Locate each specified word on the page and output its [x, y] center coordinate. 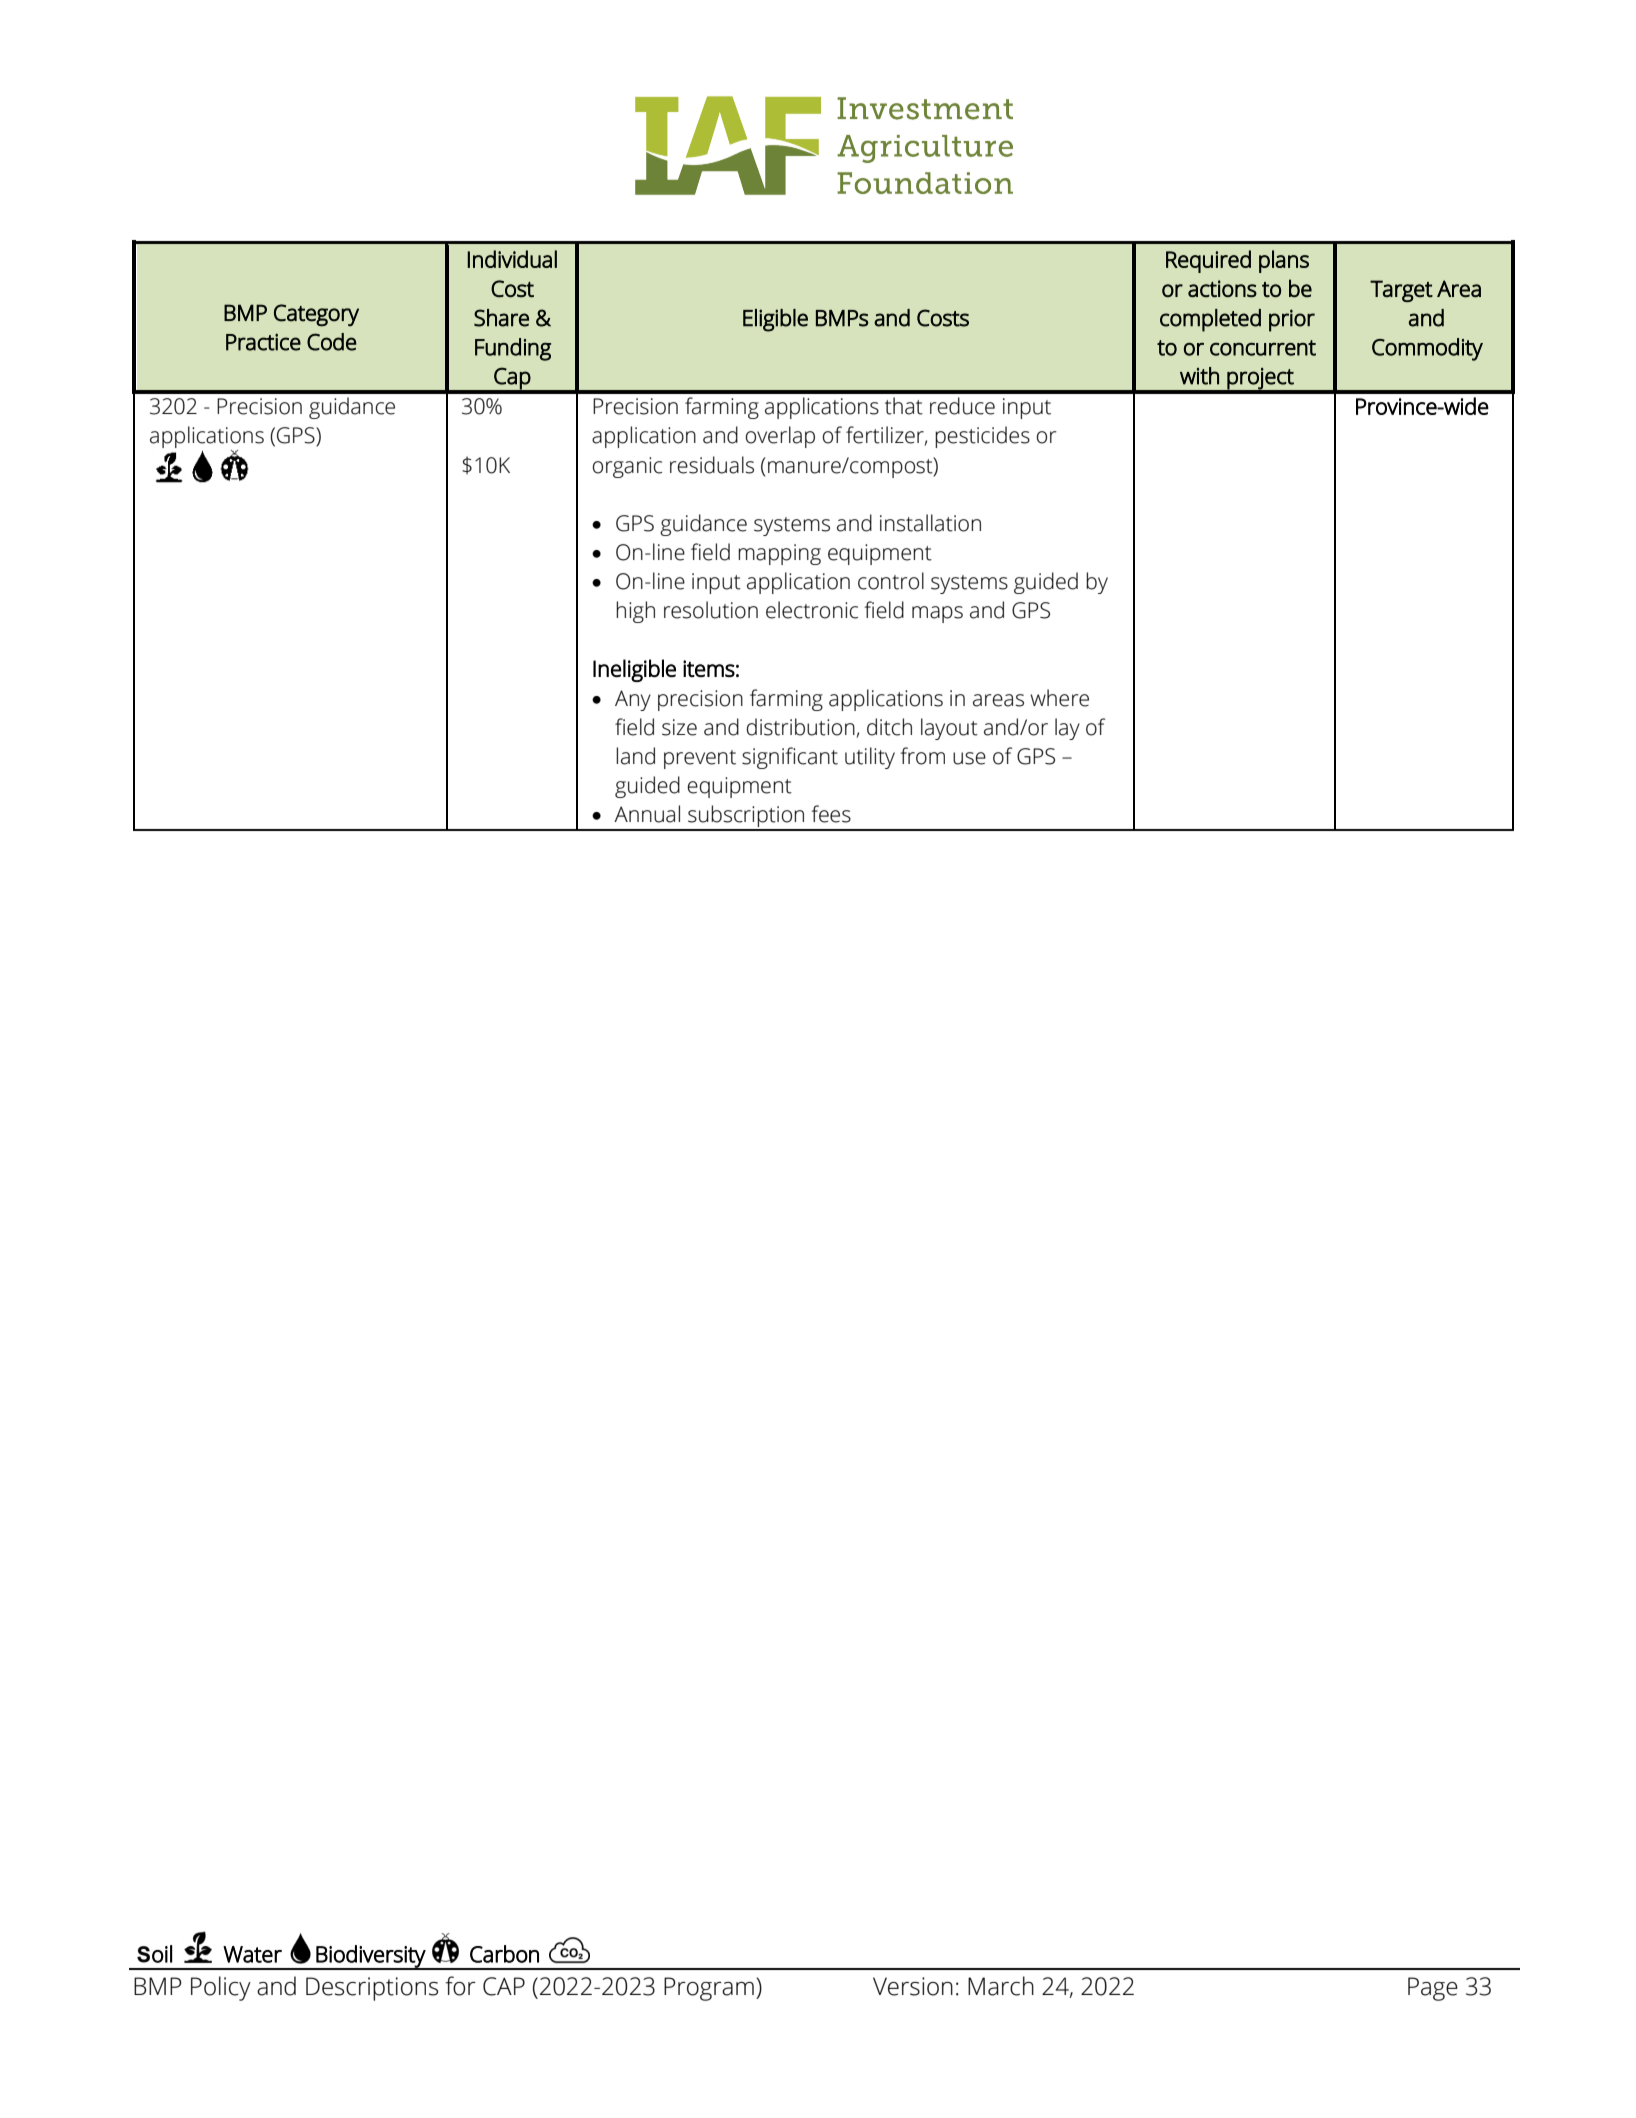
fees [831, 814]
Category [316, 315]
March [1001, 1986]
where [1059, 698]
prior [1292, 320]
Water [252, 1954]
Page [1433, 1989]
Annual [647, 814]
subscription [746, 817]
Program [709, 1989]
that [904, 406]
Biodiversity [371, 1957]
